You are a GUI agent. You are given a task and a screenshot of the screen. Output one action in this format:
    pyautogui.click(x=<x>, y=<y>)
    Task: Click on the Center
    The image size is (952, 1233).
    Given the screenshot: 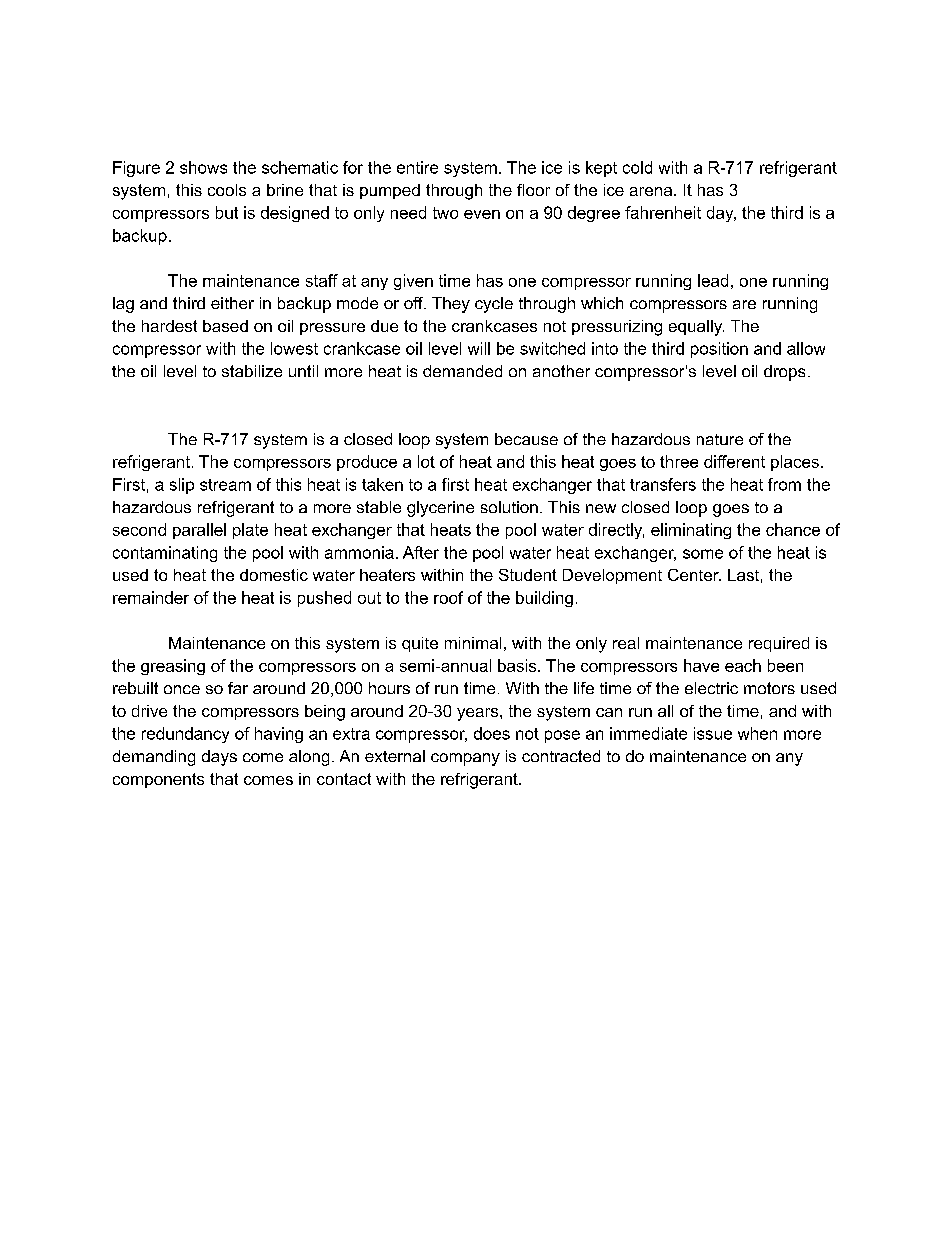 What is the action you would take?
    pyautogui.click(x=694, y=575)
